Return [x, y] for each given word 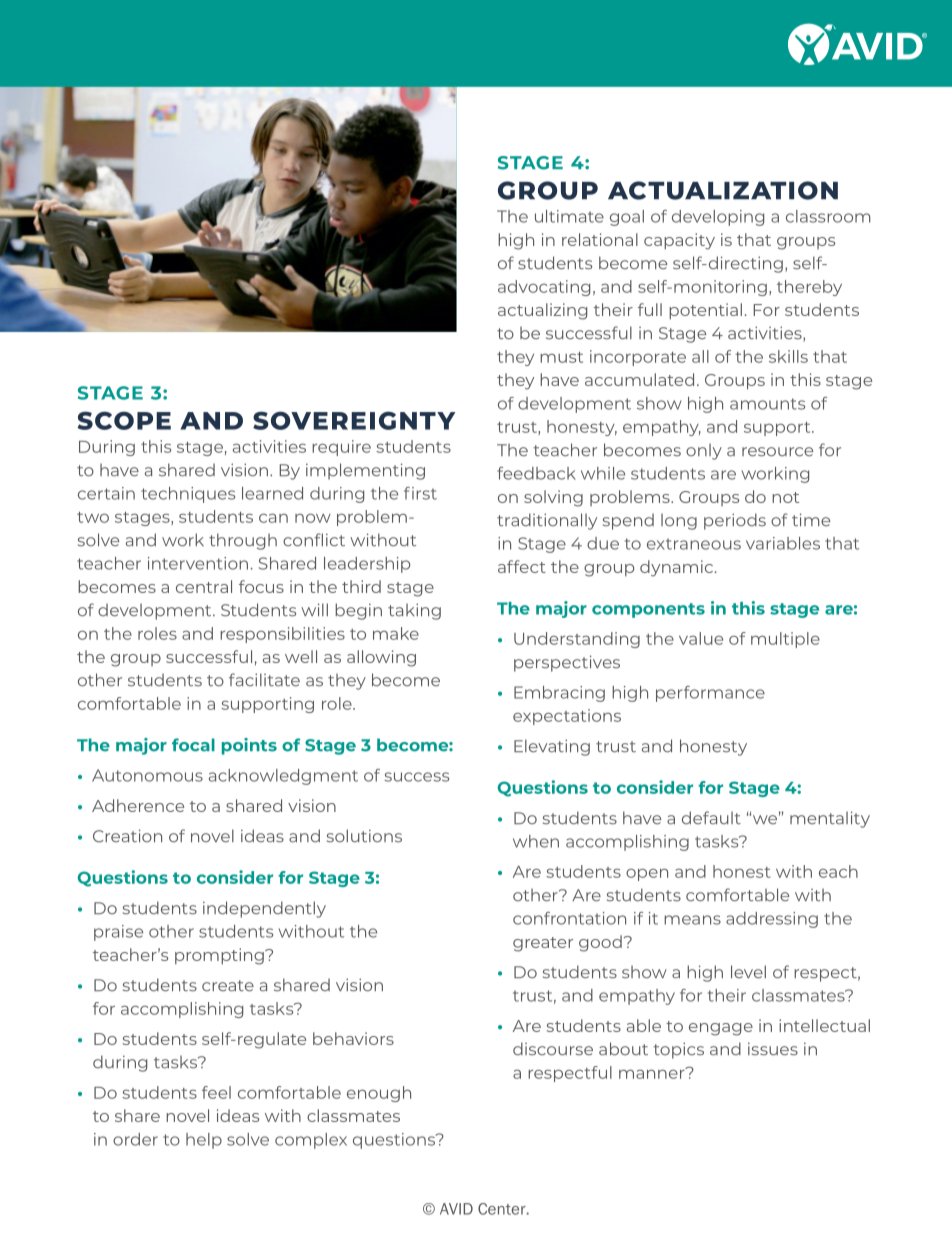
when [536, 841]
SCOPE [124, 420]
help [204, 1141]
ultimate [569, 216]
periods [735, 521]
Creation [127, 836]
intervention [198, 563]
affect [522, 566]
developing [718, 218]
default [711, 818]
